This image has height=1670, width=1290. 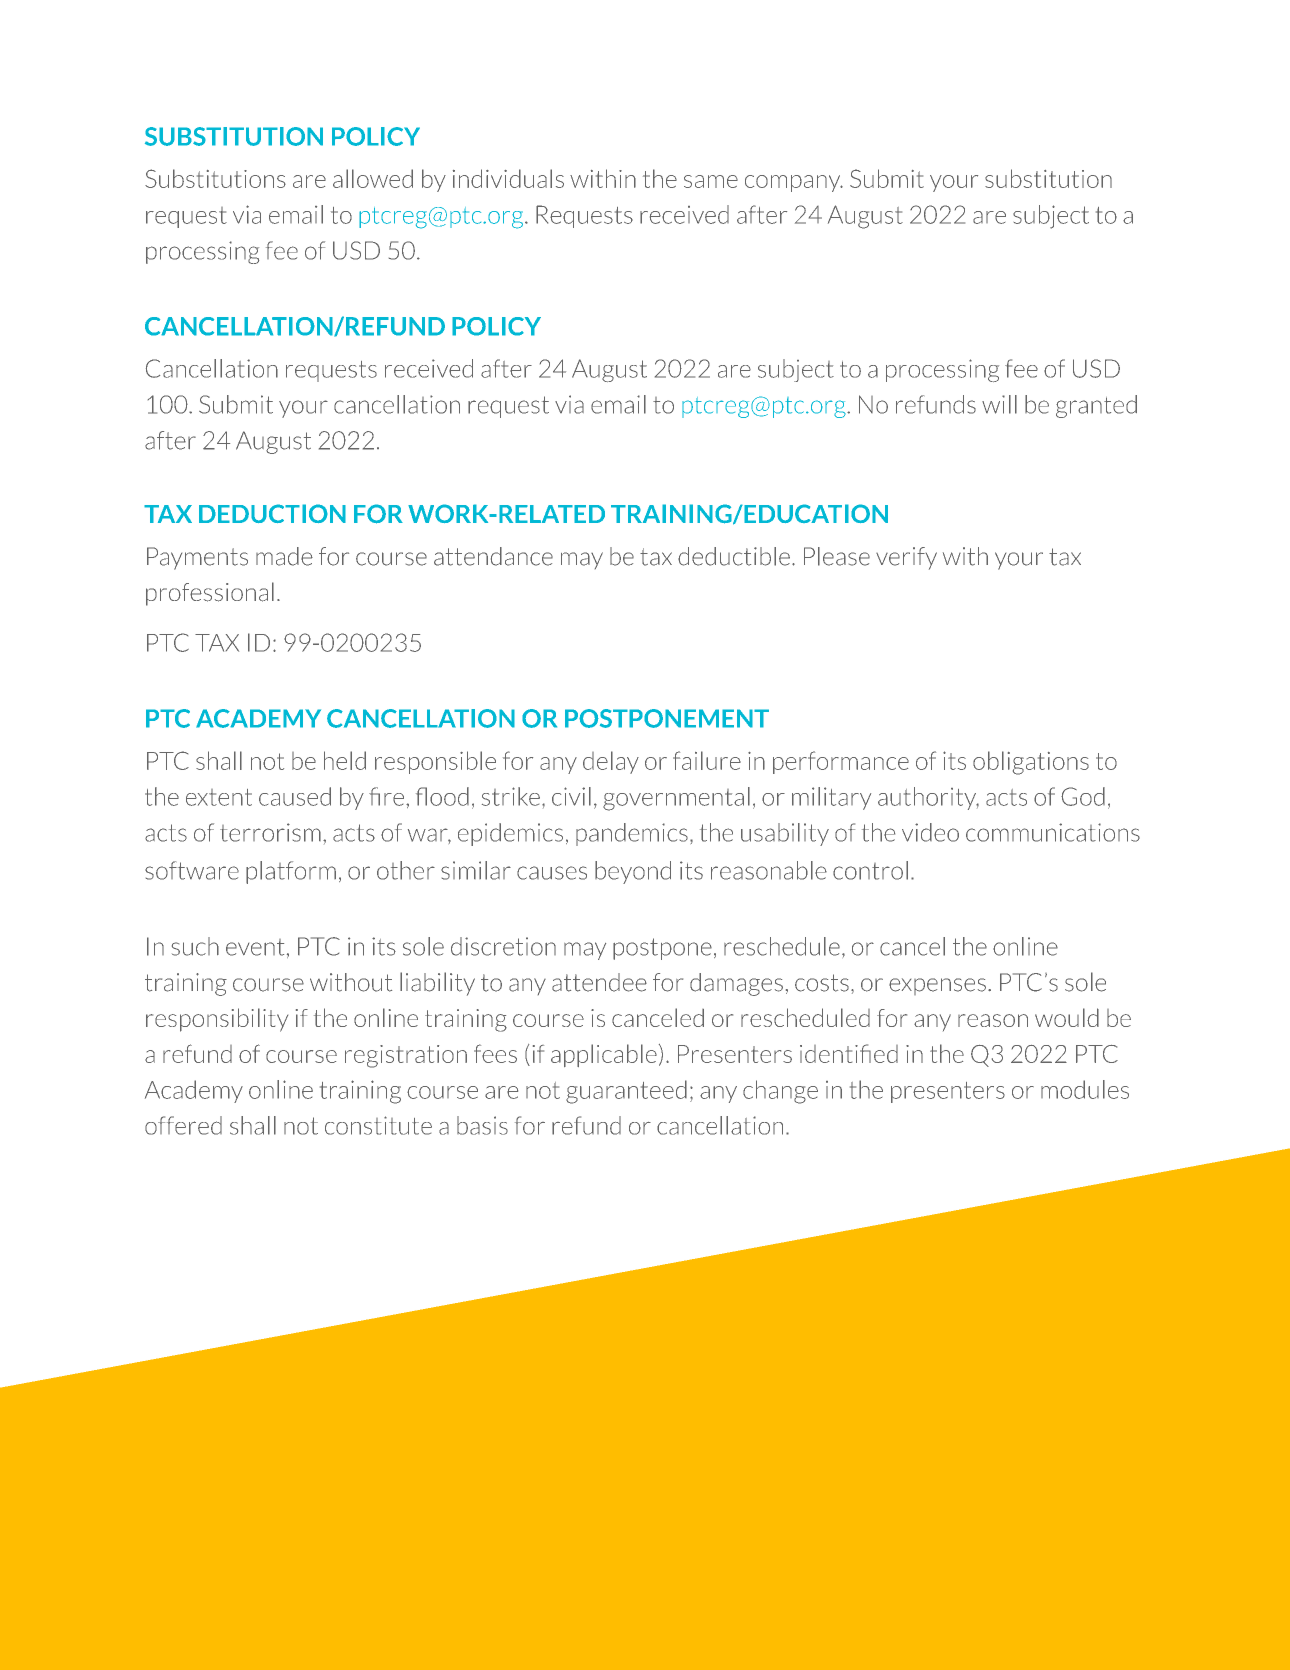 I want to click on verify, so click(x=906, y=558).
